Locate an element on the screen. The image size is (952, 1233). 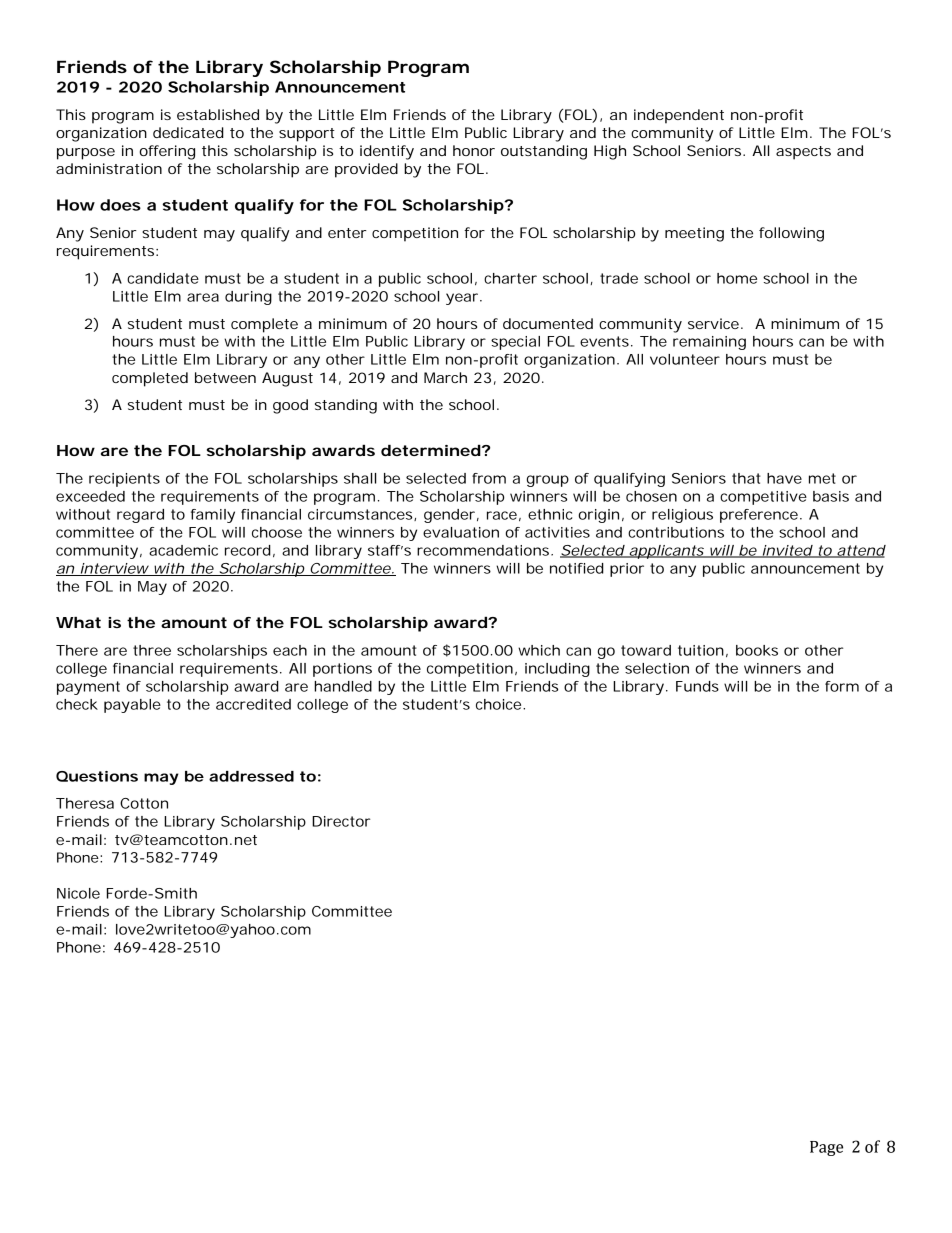
aspects is located at coordinates (803, 153).
